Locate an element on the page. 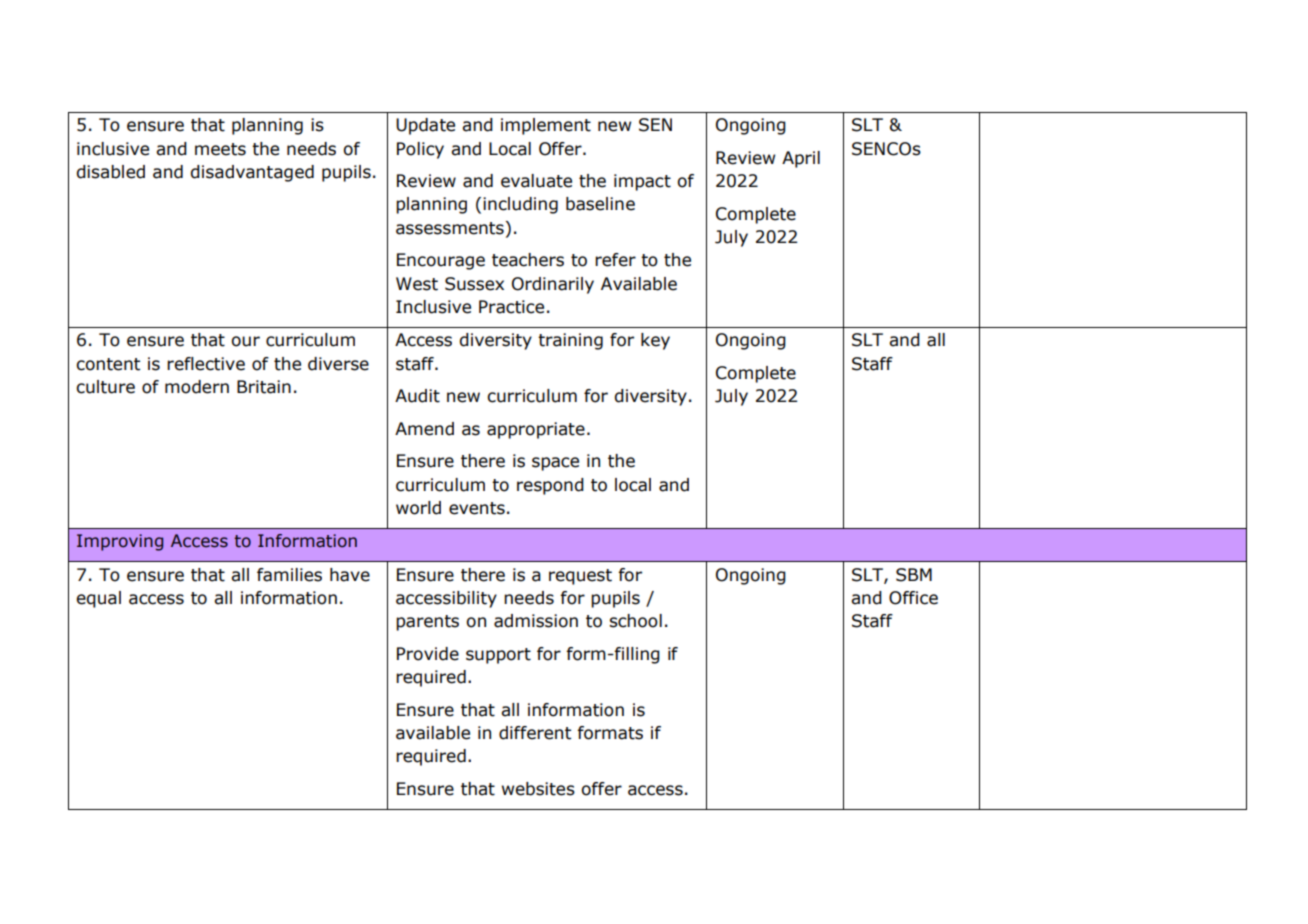 This image has height=924, width=1308. different is located at coordinates (535, 733).
